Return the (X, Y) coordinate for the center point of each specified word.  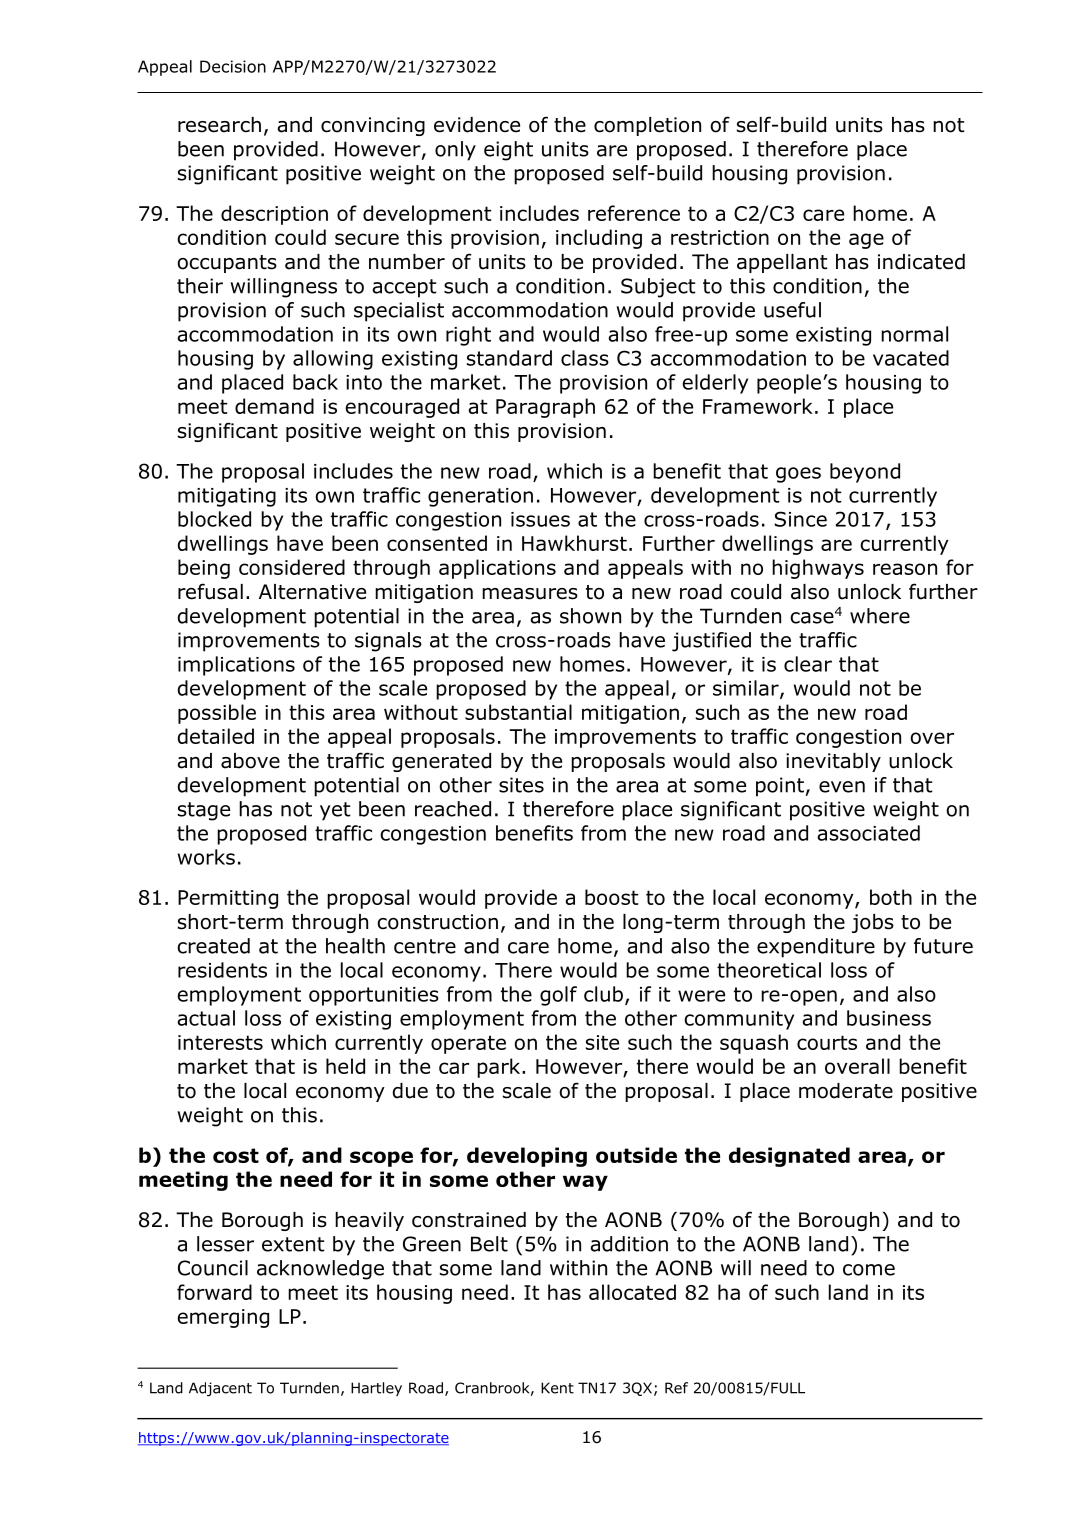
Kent (557, 1388)
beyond (865, 473)
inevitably (833, 762)
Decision (233, 66)
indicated (921, 262)
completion (647, 126)
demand (274, 406)
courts (827, 1042)
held (345, 1066)
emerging (223, 1318)
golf (558, 996)
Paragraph (545, 408)
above (250, 761)
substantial (518, 712)
